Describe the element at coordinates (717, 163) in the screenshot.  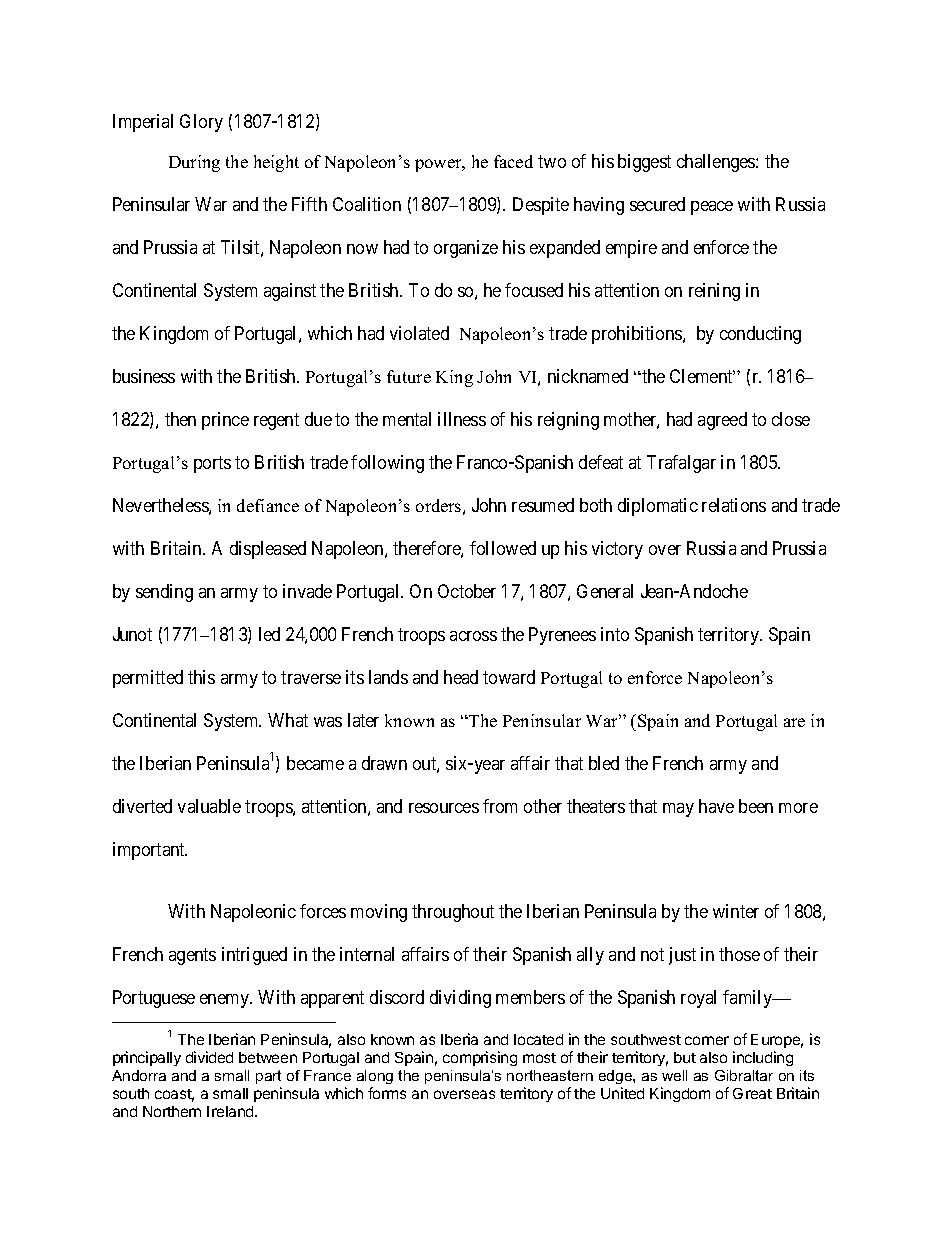
I see `challenges` at that location.
